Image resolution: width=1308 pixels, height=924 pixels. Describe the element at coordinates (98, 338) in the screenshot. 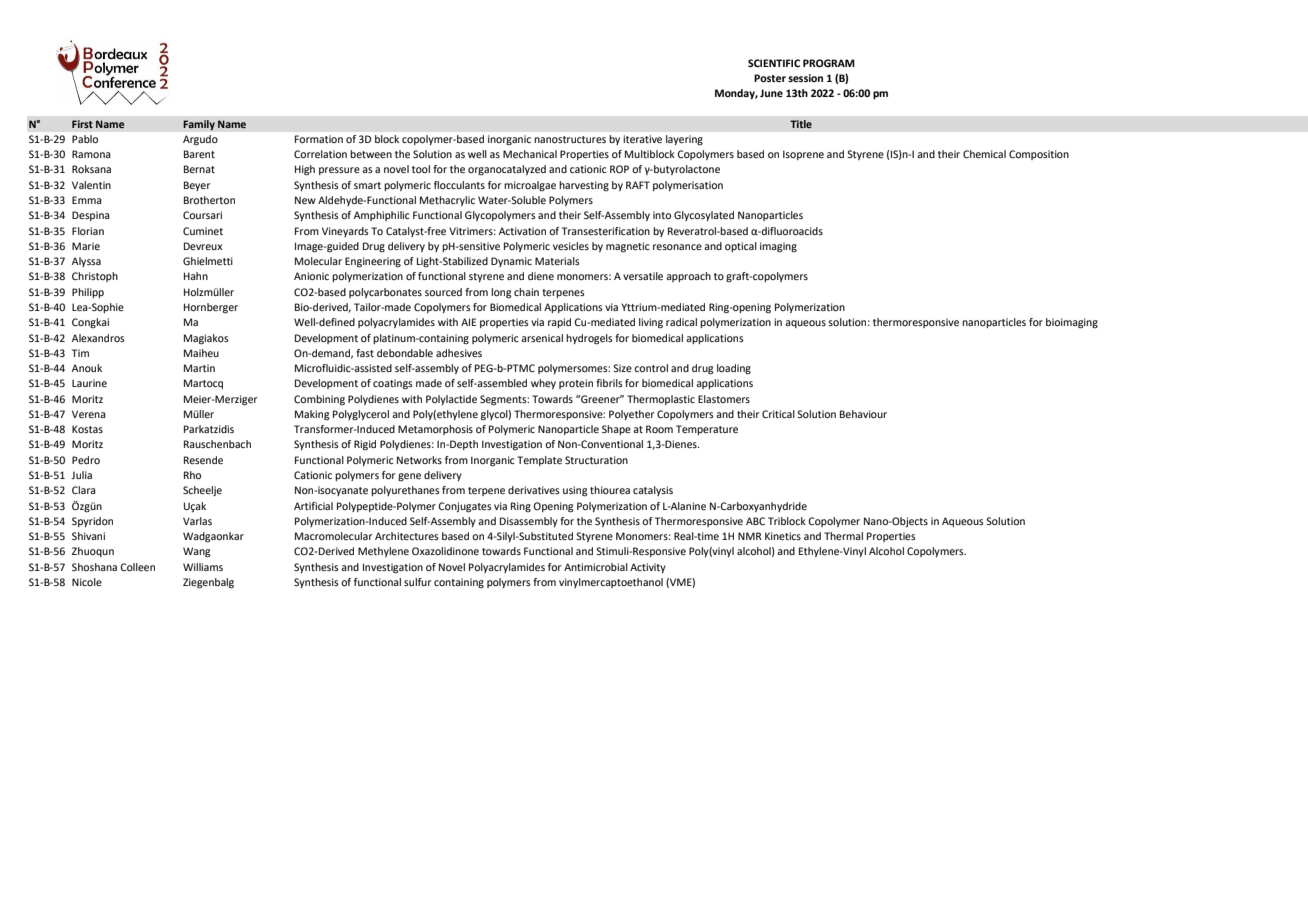

I see `Alexandros` at that location.
